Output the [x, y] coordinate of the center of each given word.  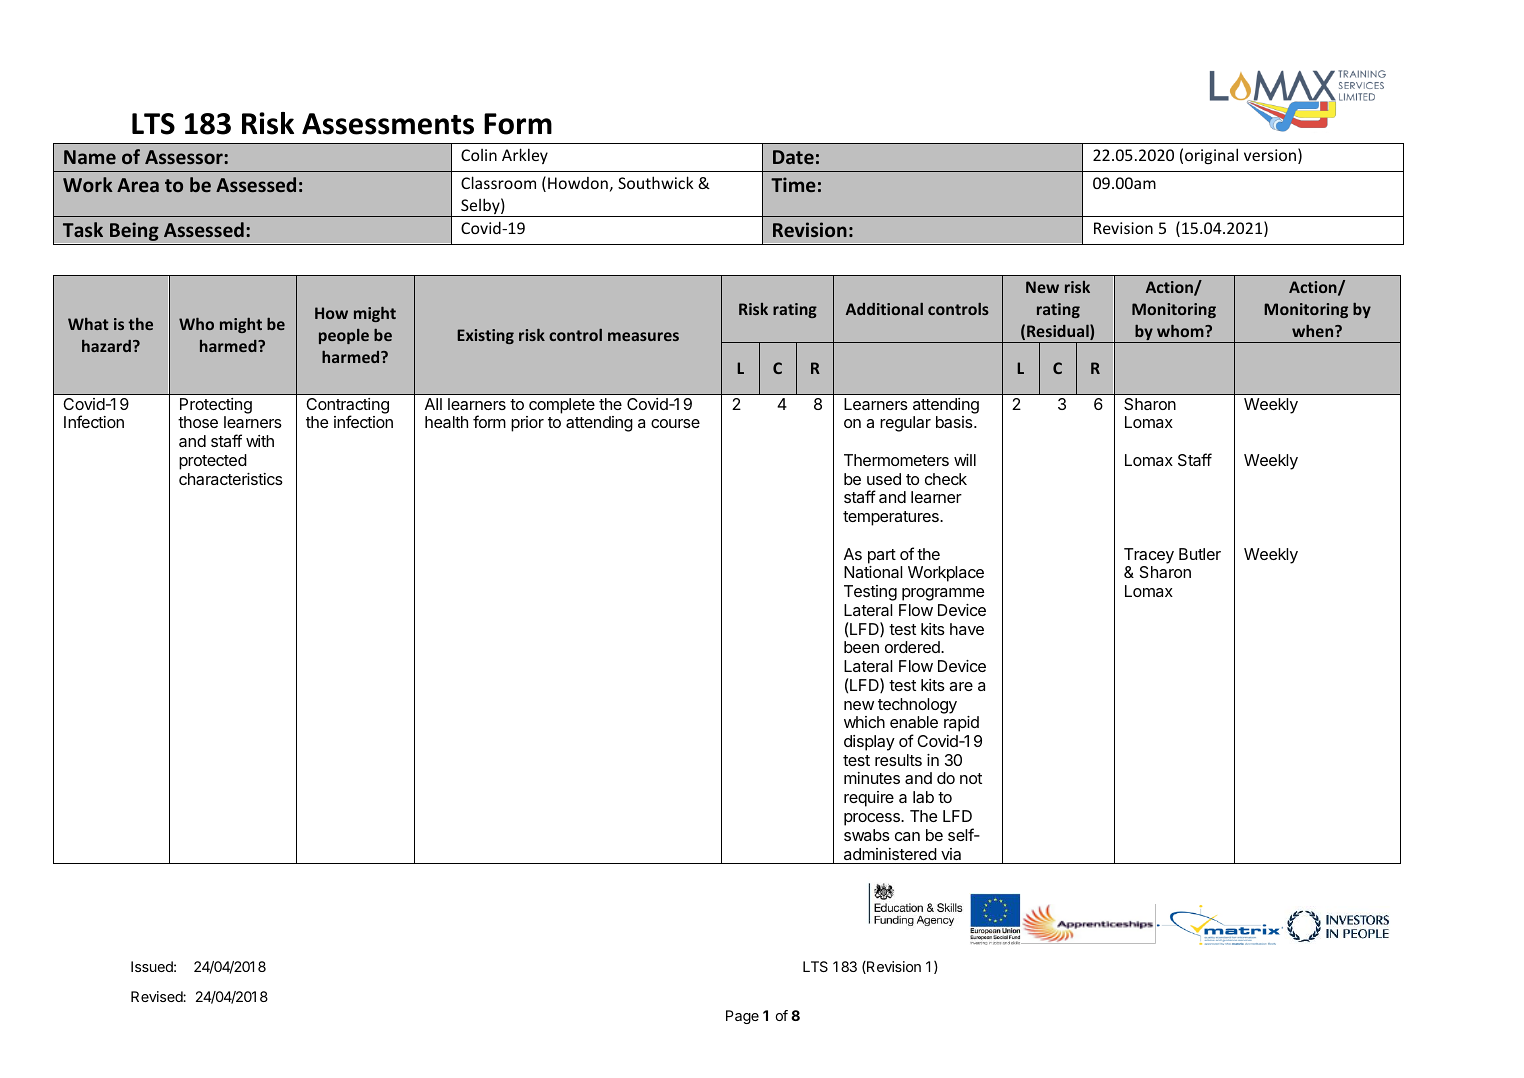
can [907, 836]
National [873, 572]
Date [793, 157]
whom [1181, 331]
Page [742, 1017]
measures [643, 336]
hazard [108, 346]
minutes [872, 778]
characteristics [231, 479]
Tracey [1149, 556]
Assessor [185, 157]
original [1211, 156]
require [869, 799]
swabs [867, 835]
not [971, 778]
